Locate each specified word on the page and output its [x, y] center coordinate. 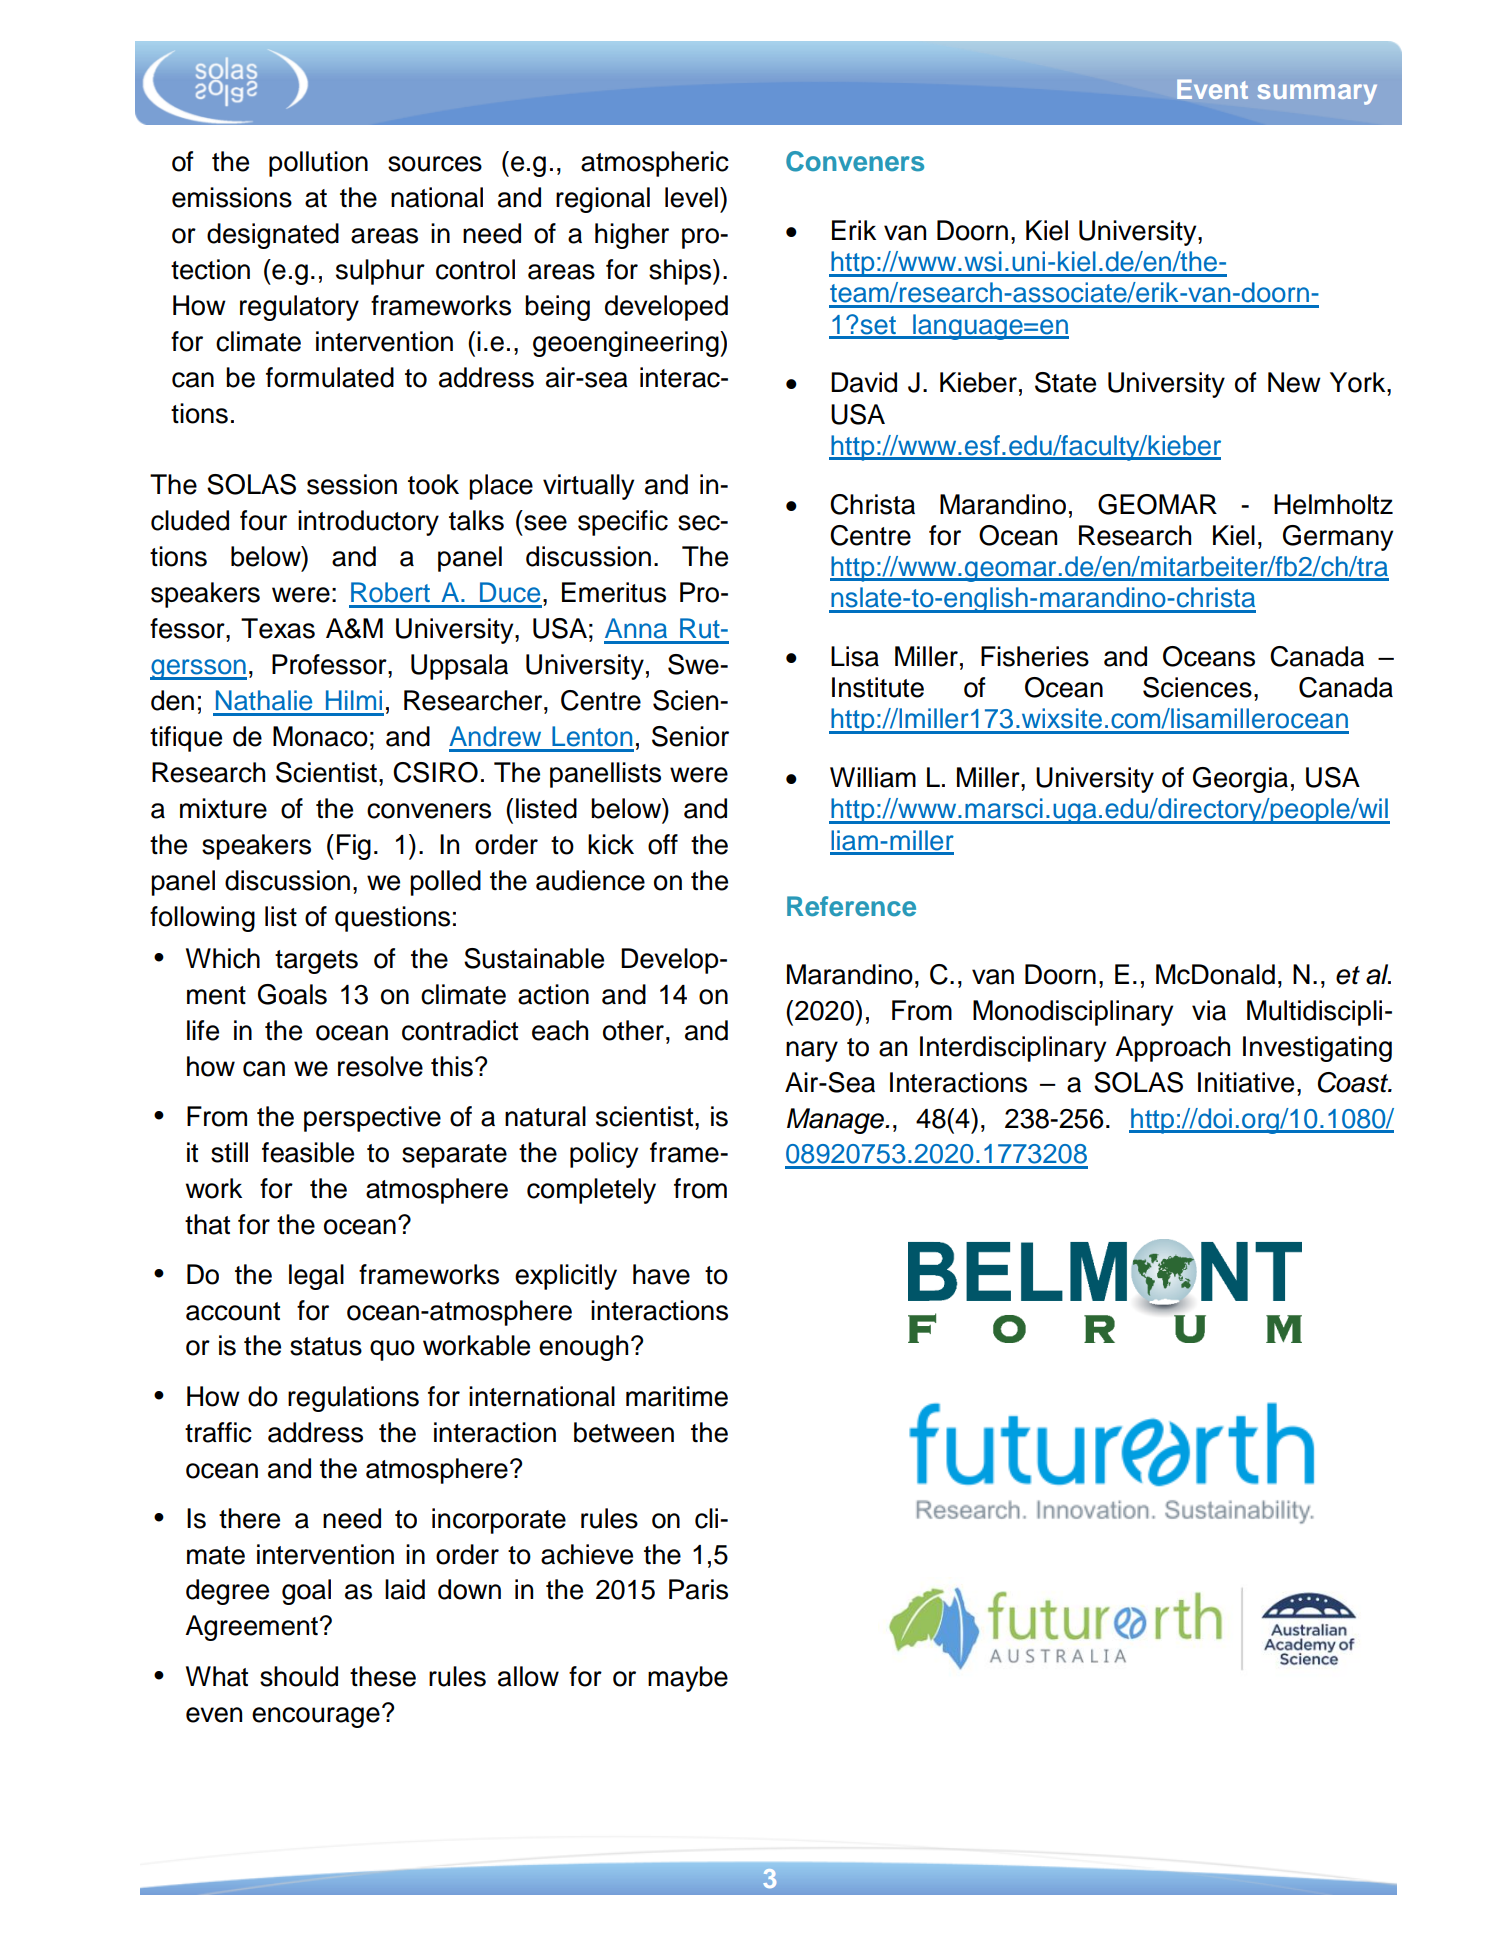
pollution [318, 164]
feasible [308, 1152]
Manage [836, 1121]
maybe [688, 1679]
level [691, 197]
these [383, 1676]
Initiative [1246, 1082]
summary [1317, 94]
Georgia [1240, 780]
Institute [878, 687]
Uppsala [459, 667]
